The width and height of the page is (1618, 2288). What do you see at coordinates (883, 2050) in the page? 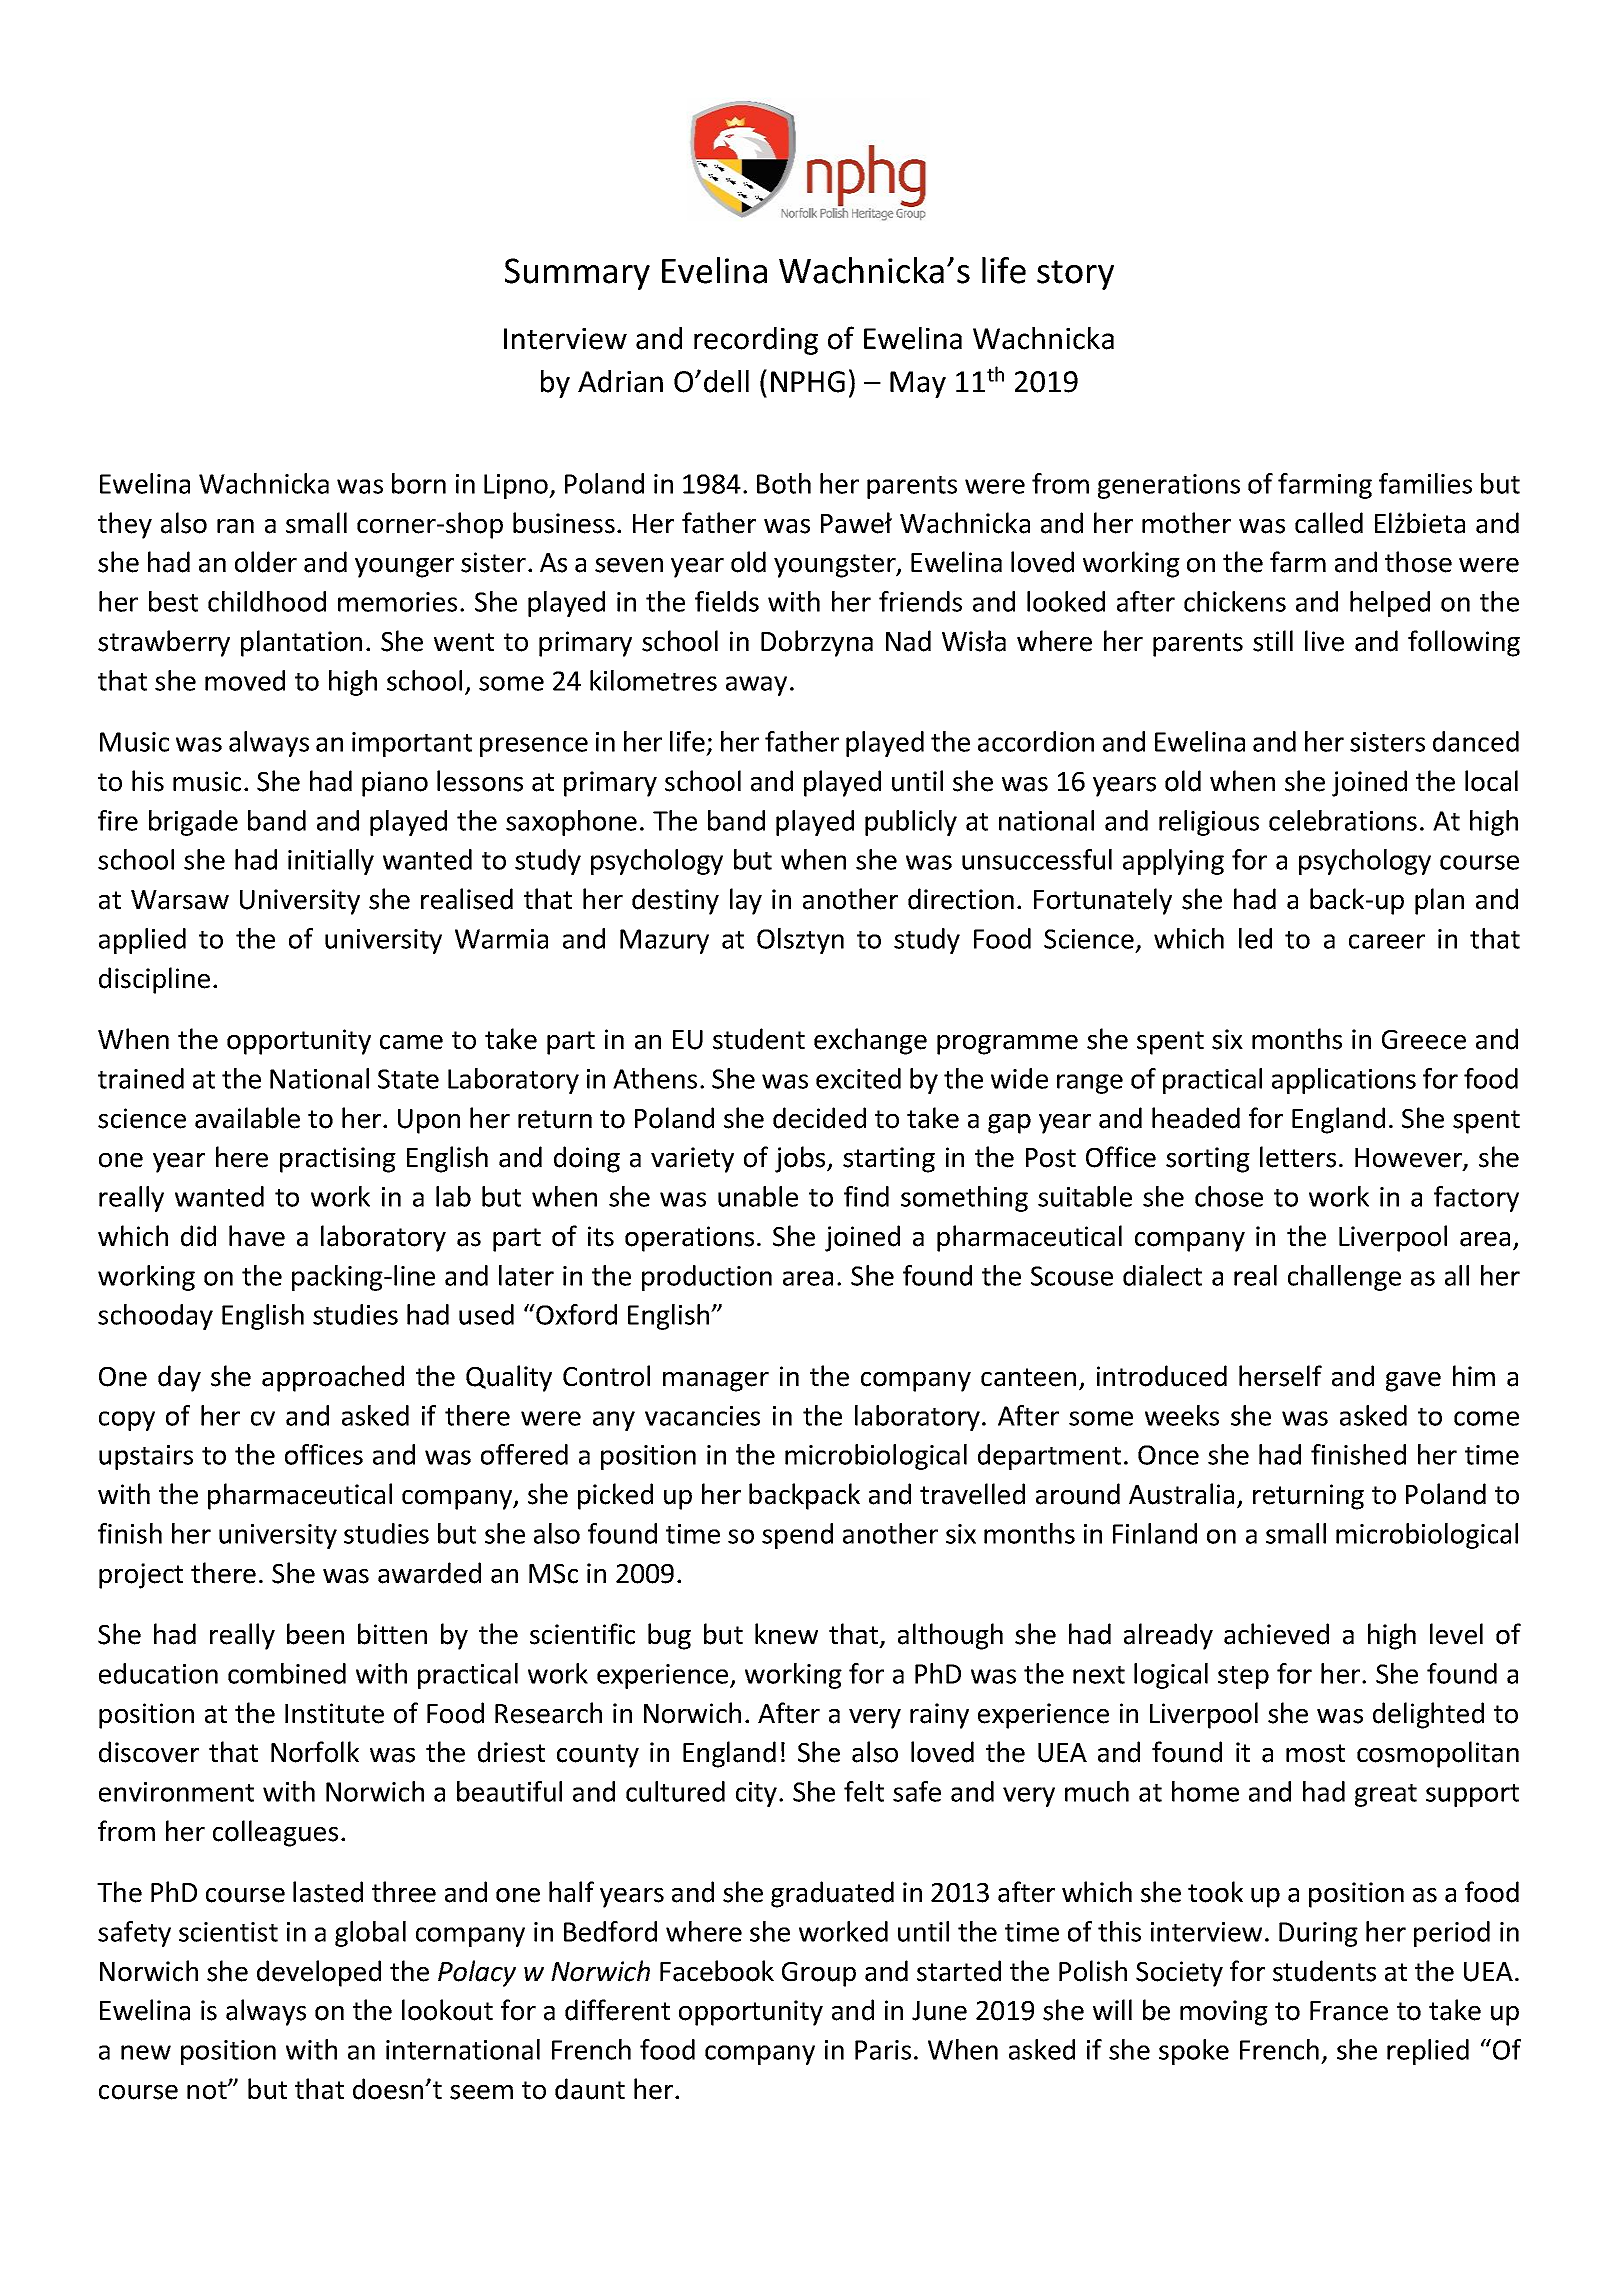
I see `Paris` at bounding box center [883, 2050].
